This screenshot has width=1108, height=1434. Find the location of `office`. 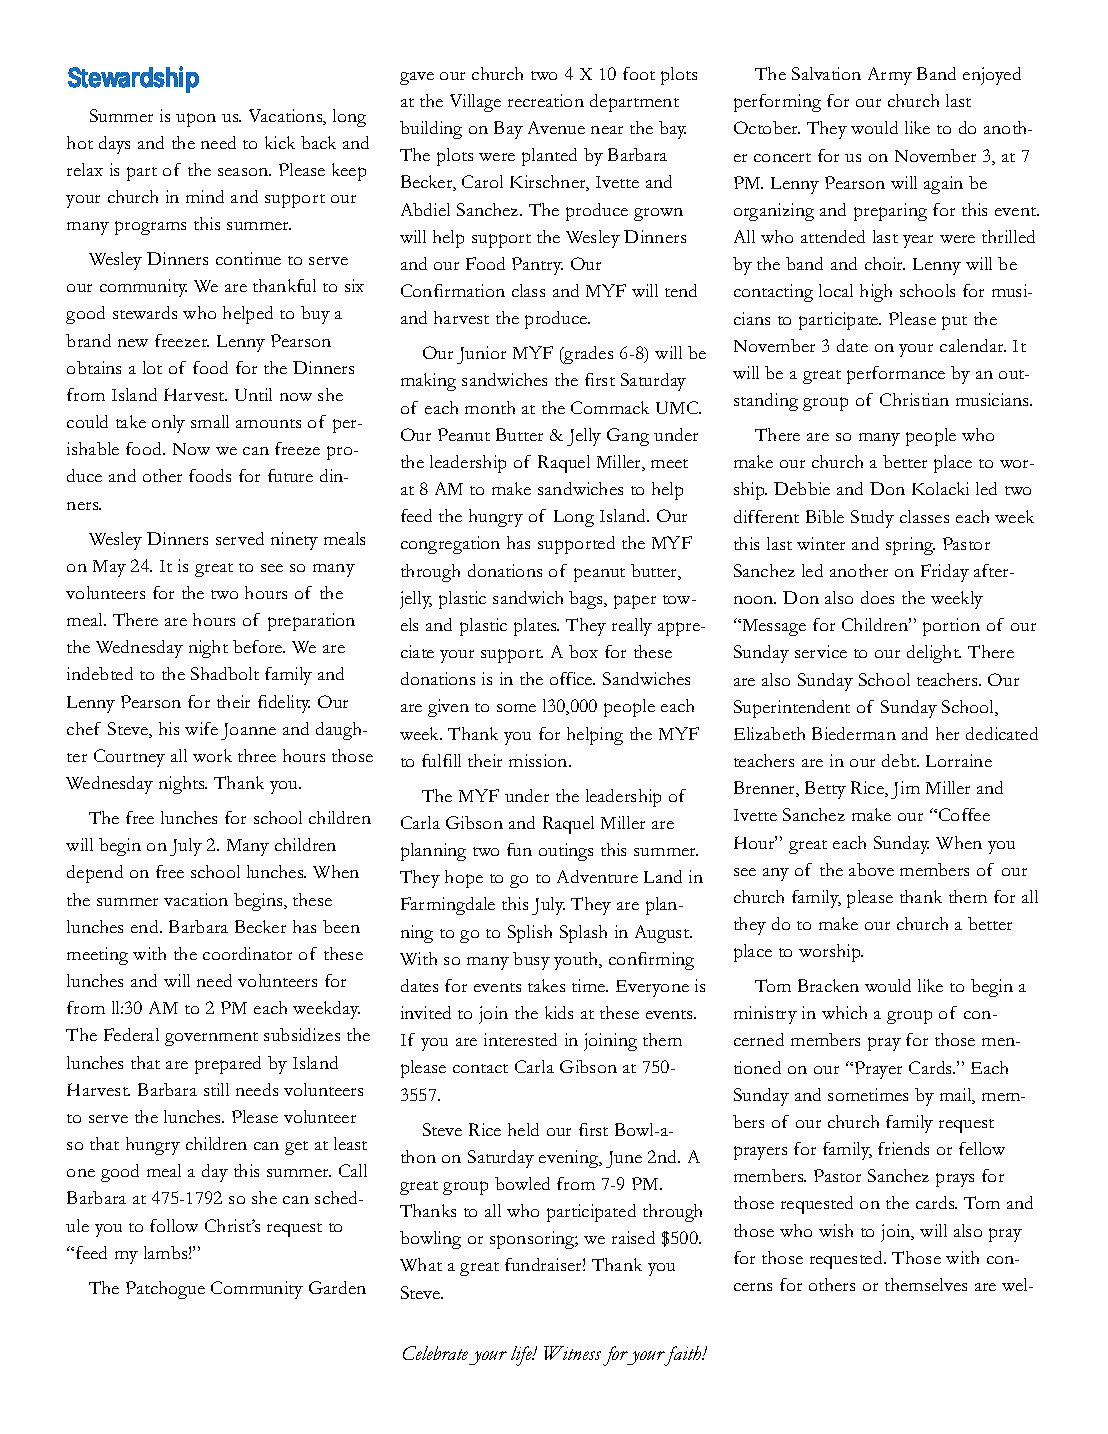

office is located at coordinates (572, 678).
